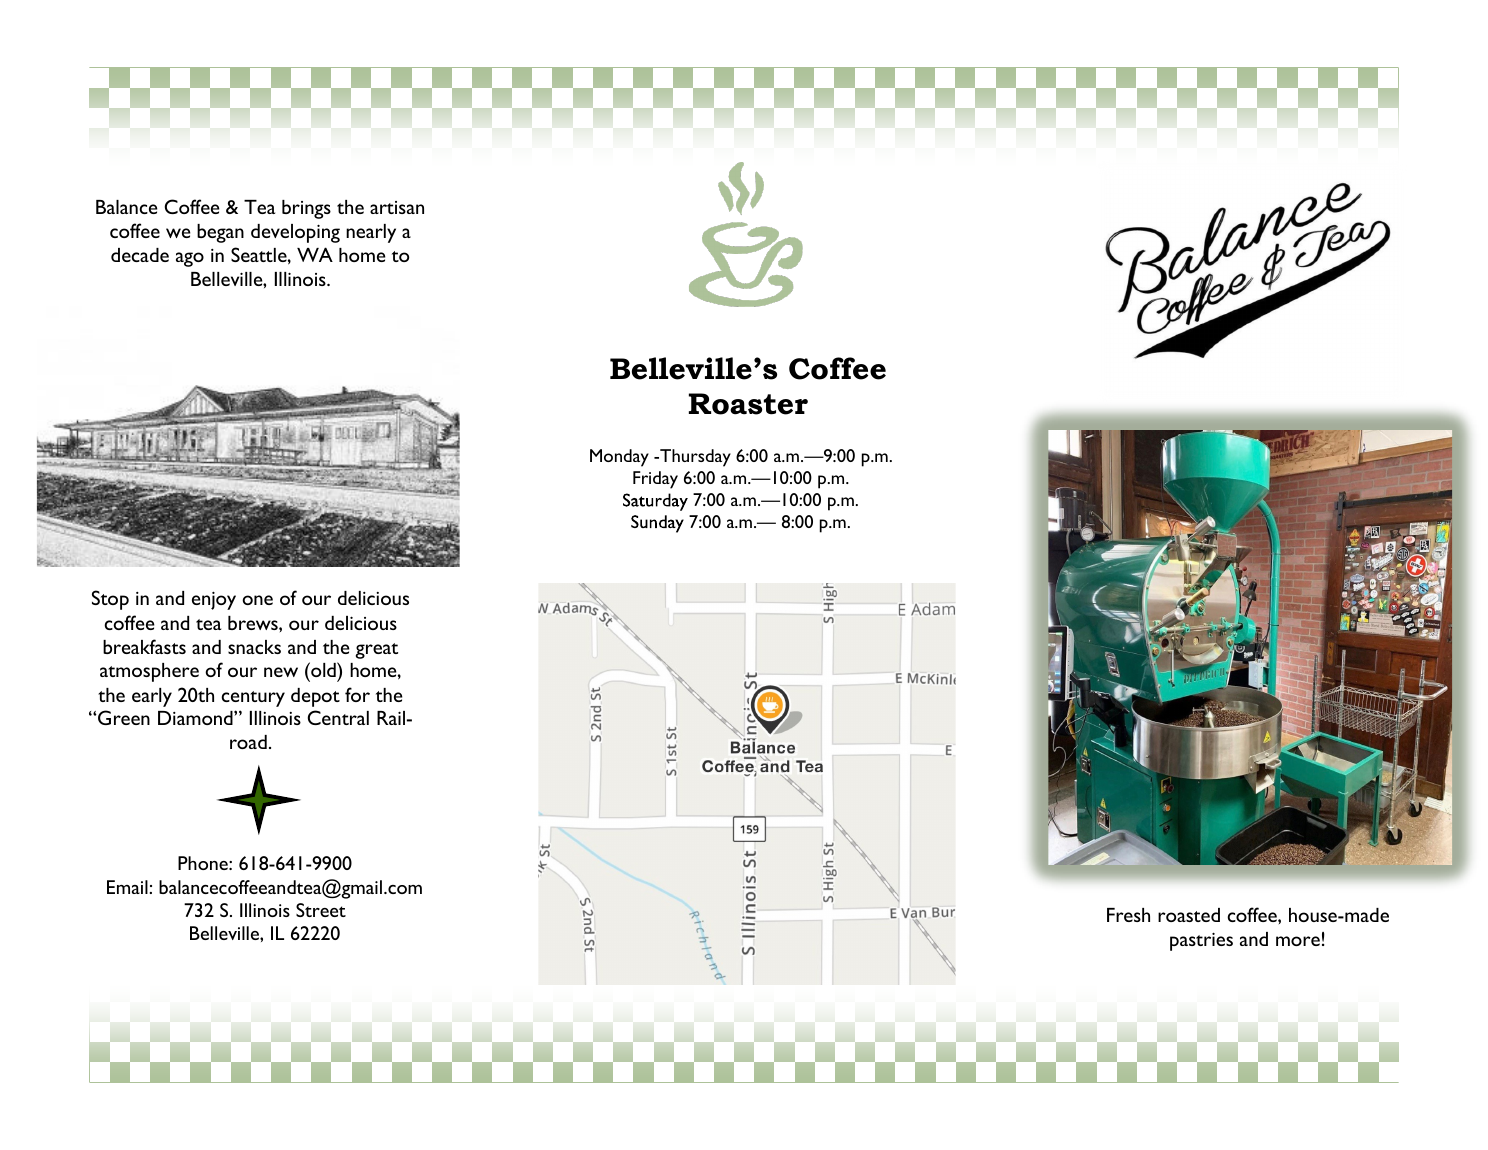  Describe the element at coordinates (321, 910) in the screenshot. I see `Street` at that location.
